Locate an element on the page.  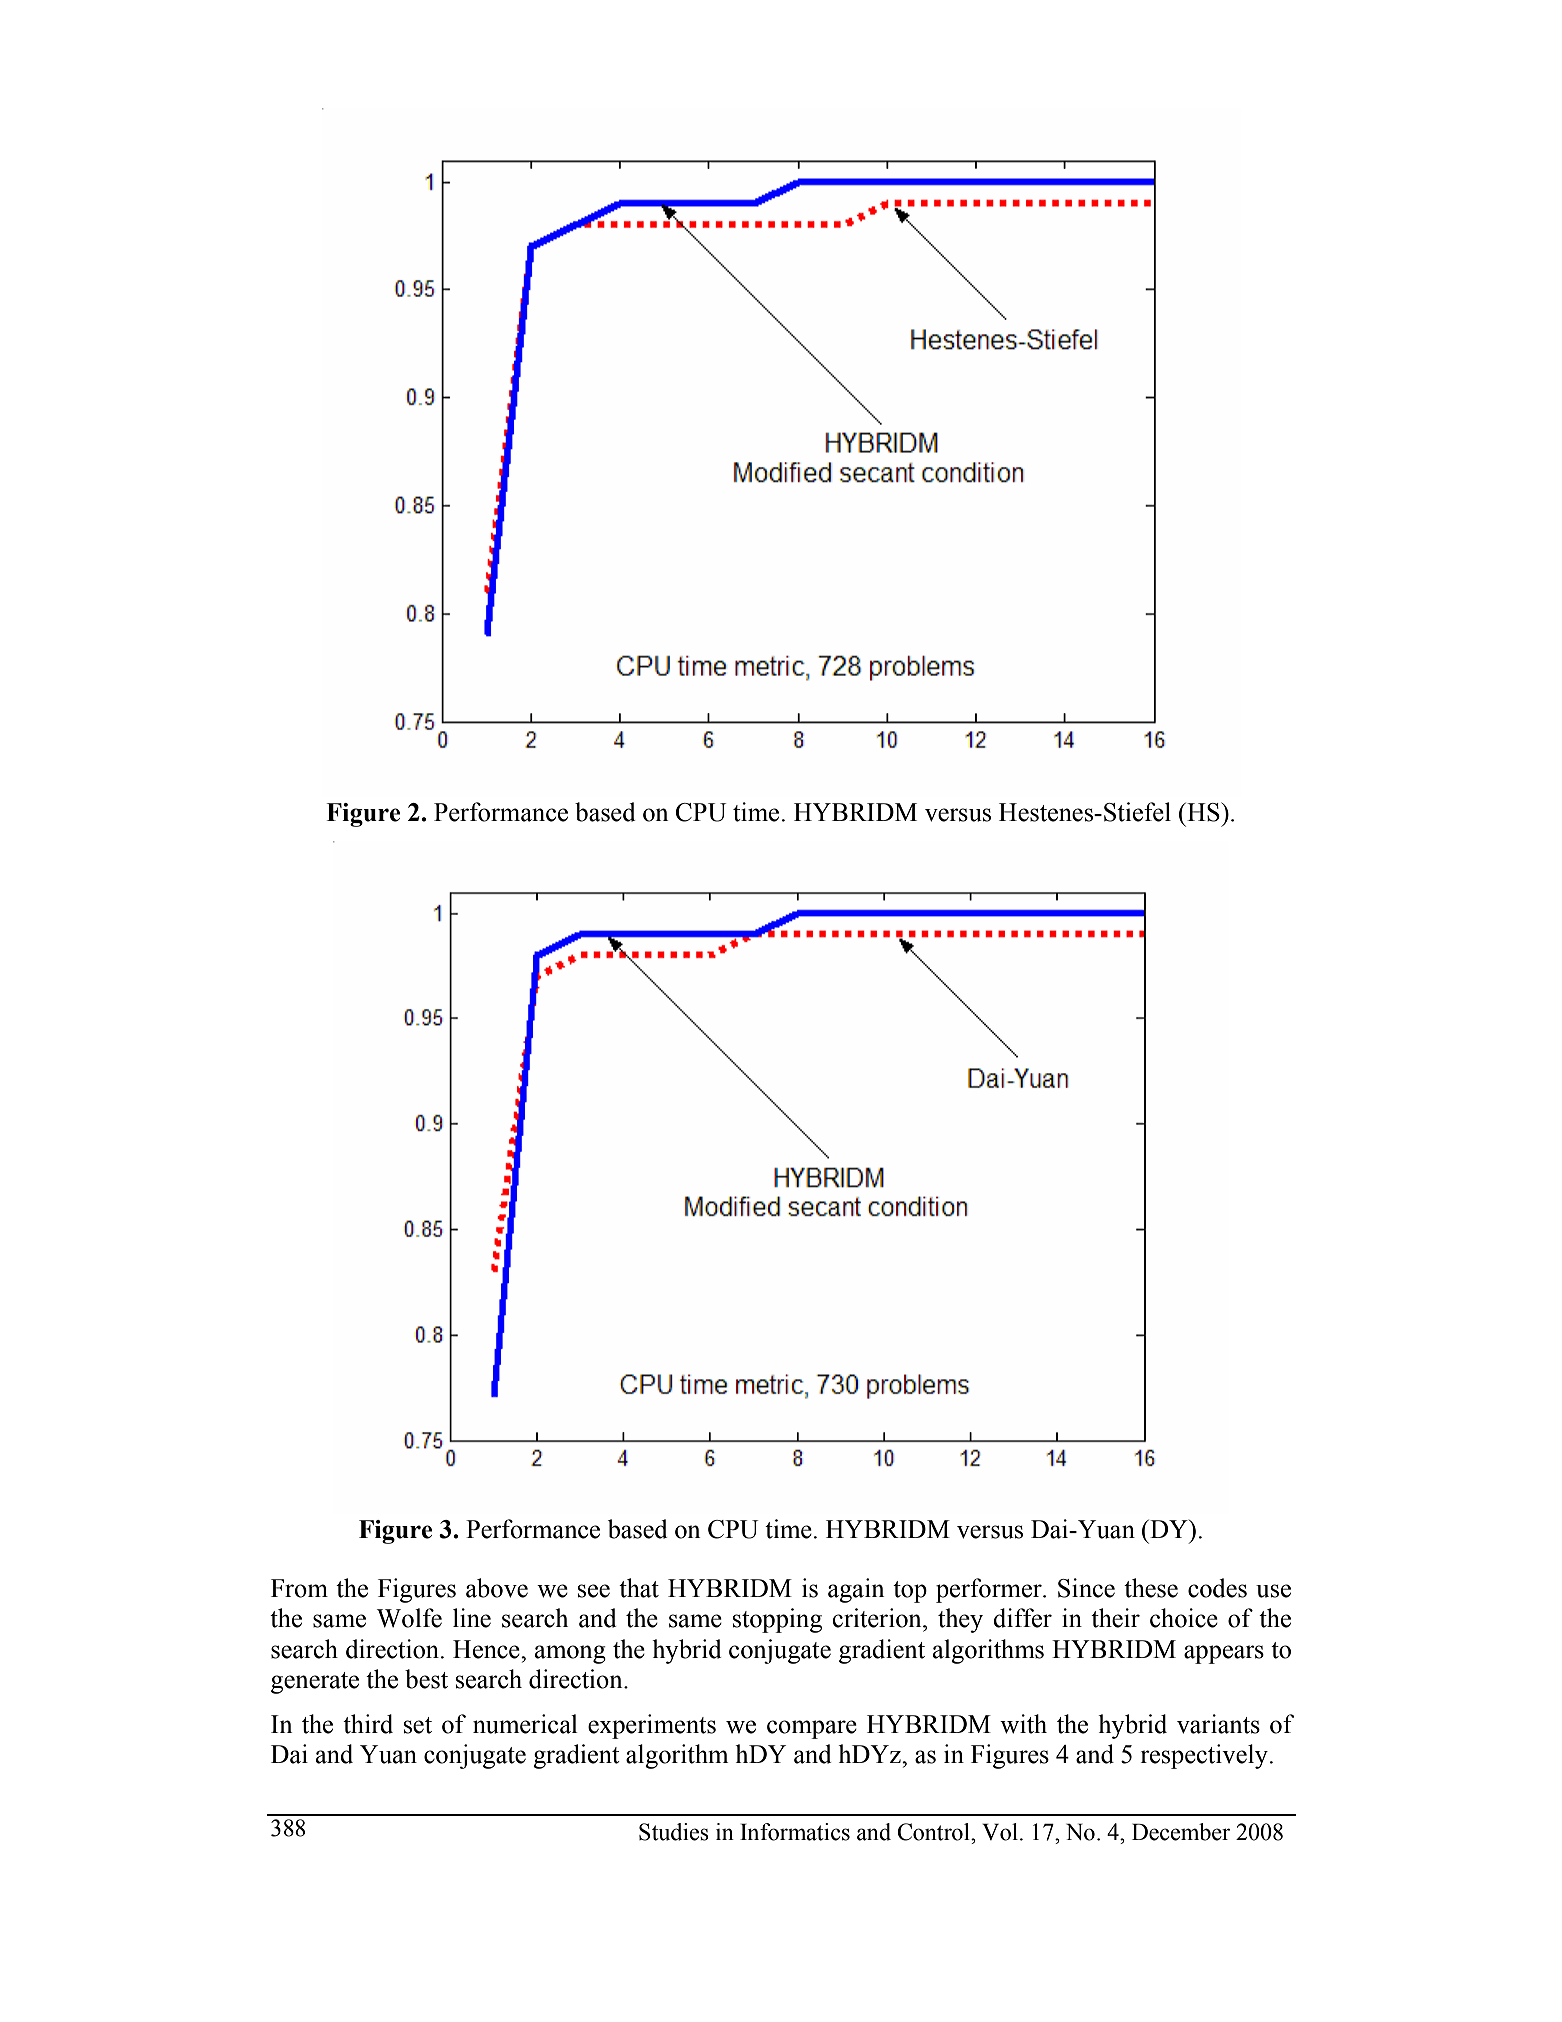
compare is located at coordinates (812, 1729).
